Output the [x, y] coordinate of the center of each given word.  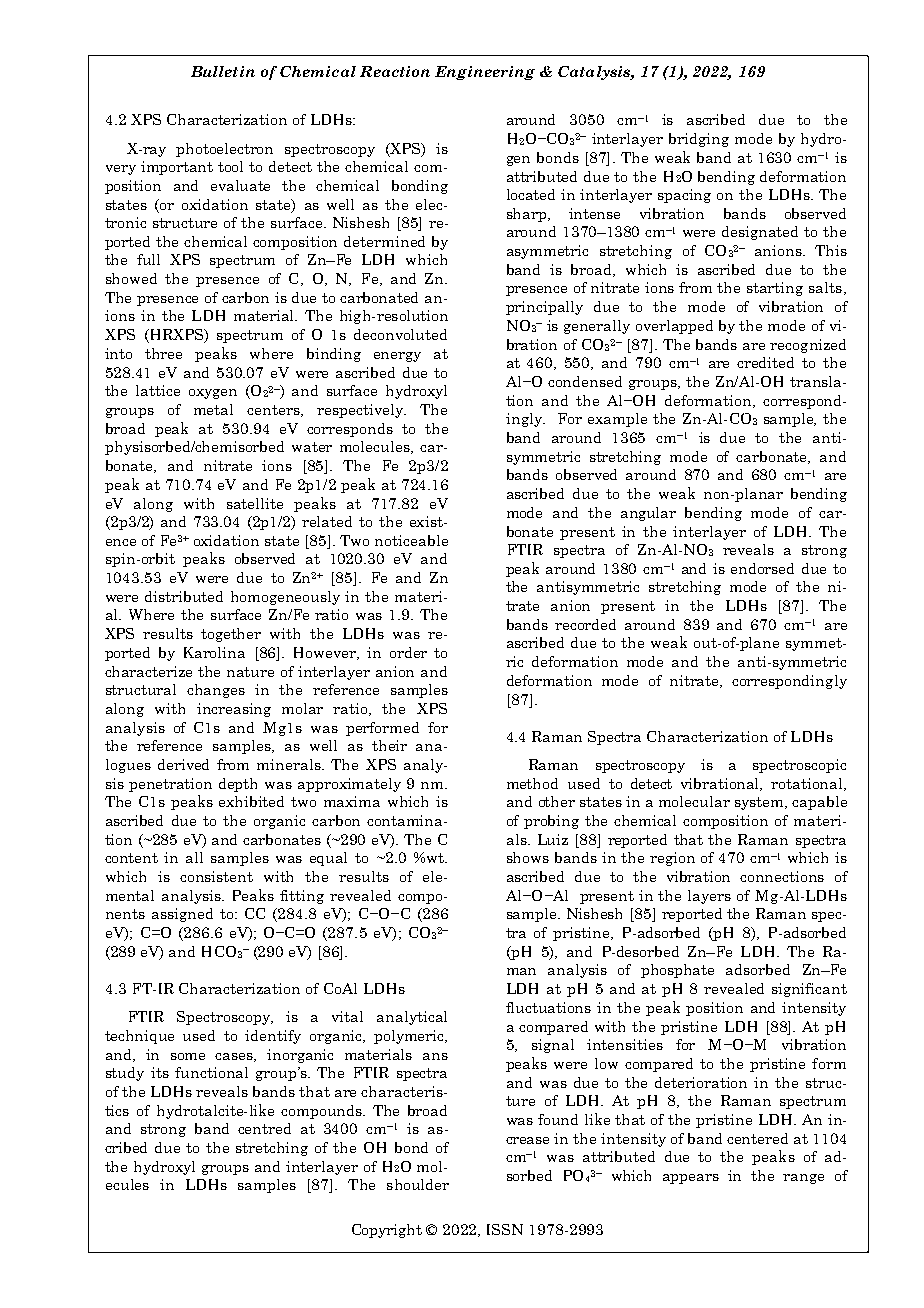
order [408, 652]
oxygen [213, 394]
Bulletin [223, 71]
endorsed [762, 568]
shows [528, 857]
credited [765, 362]
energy [397, 357]
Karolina [214, 652]
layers [709, 897]
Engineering [485, 73]
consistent [216, 876]
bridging [699, 140]
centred [264, 1128]
